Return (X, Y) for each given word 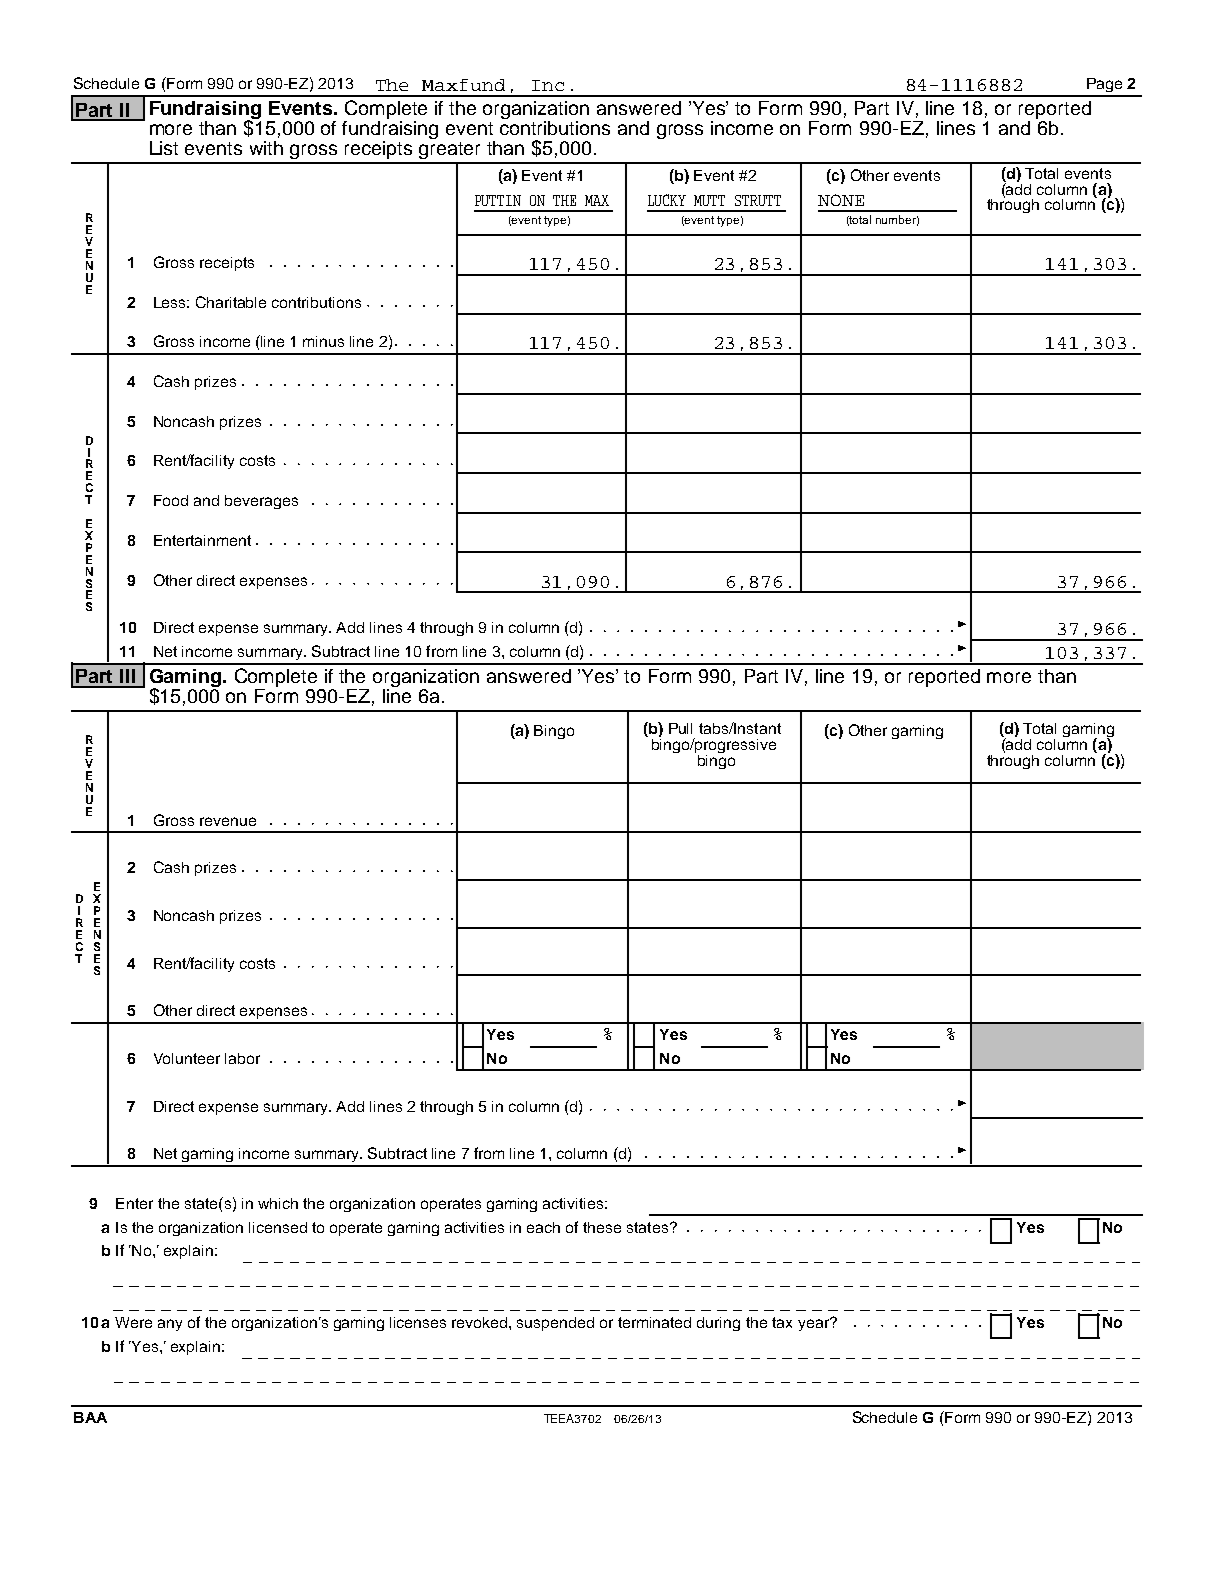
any (170, 1325)
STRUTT (758, 200)
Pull (680, 728)
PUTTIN (498, 200)
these (602, 1227)
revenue (228, 821)
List (164, 148)
